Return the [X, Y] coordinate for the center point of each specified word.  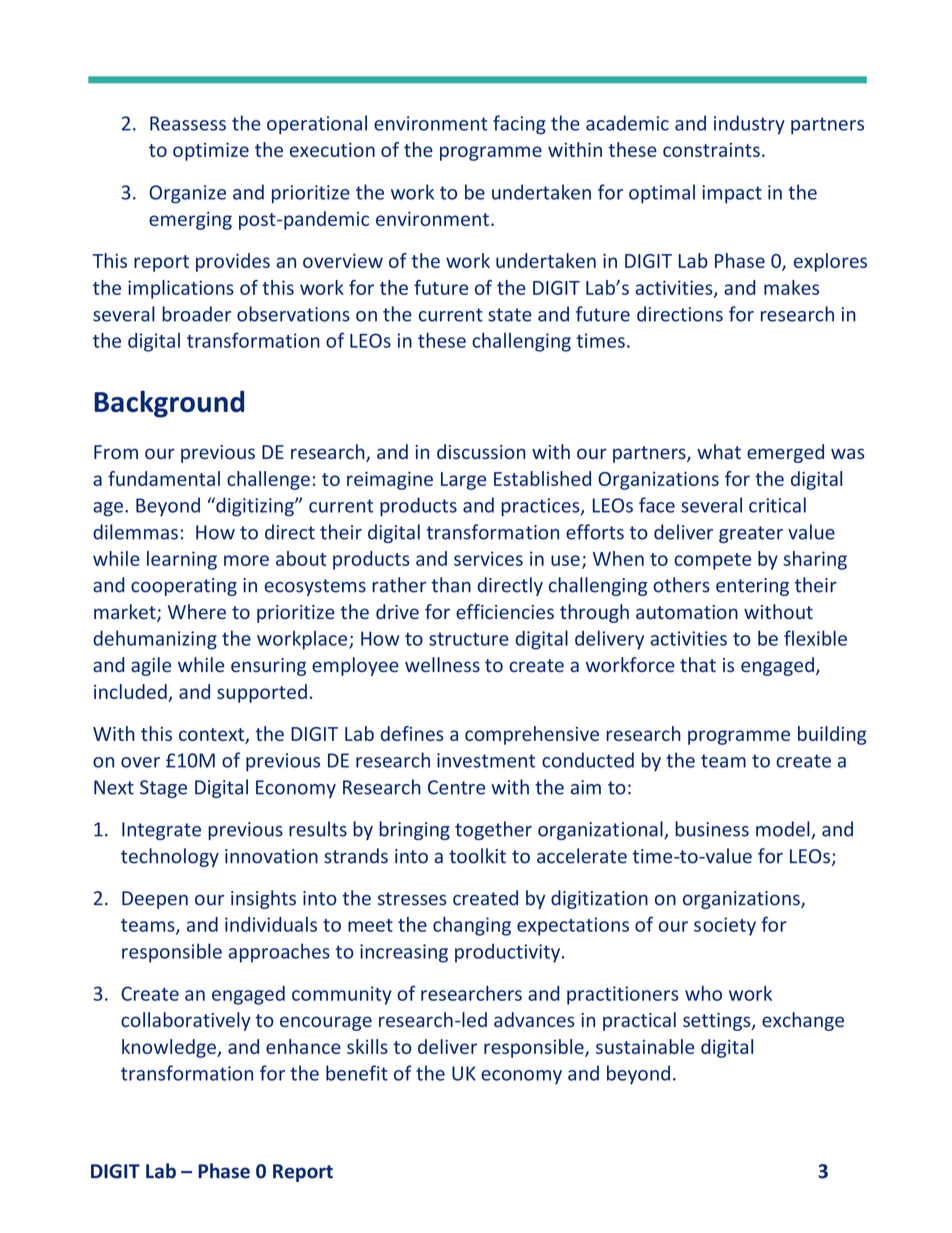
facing [519, 125]
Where [197, 611]
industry [749, 125]
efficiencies [505, 611]
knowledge [170, 1048]
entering [752, 587]
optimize [211, 151]
